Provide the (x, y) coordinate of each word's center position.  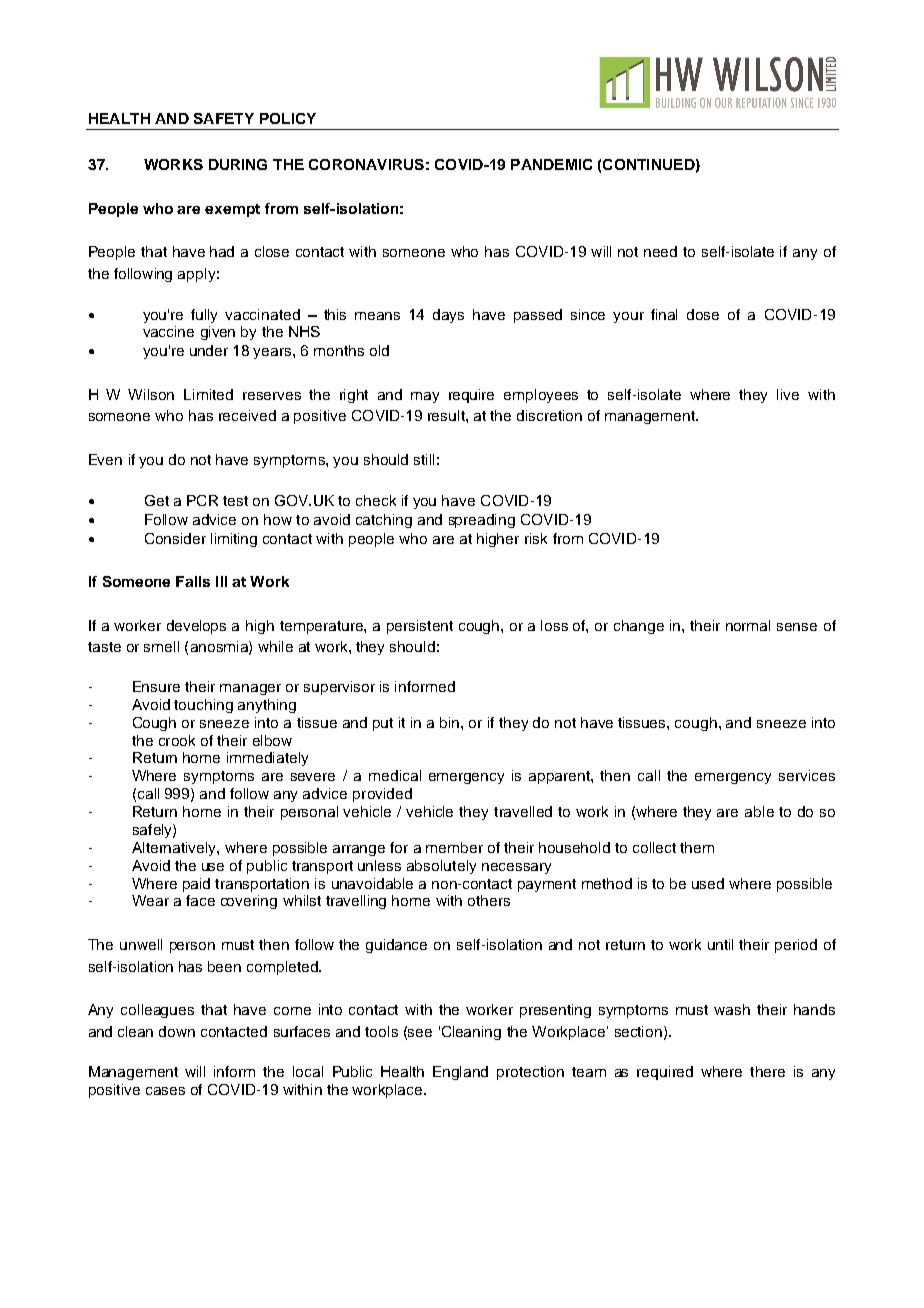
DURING (238, 164)
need (660, 251)
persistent (420, 627)
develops (196, 627)
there (767, 1071)
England (460, 1073)
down (177, 1031)
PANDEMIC (551, 164)
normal (748, 625)
